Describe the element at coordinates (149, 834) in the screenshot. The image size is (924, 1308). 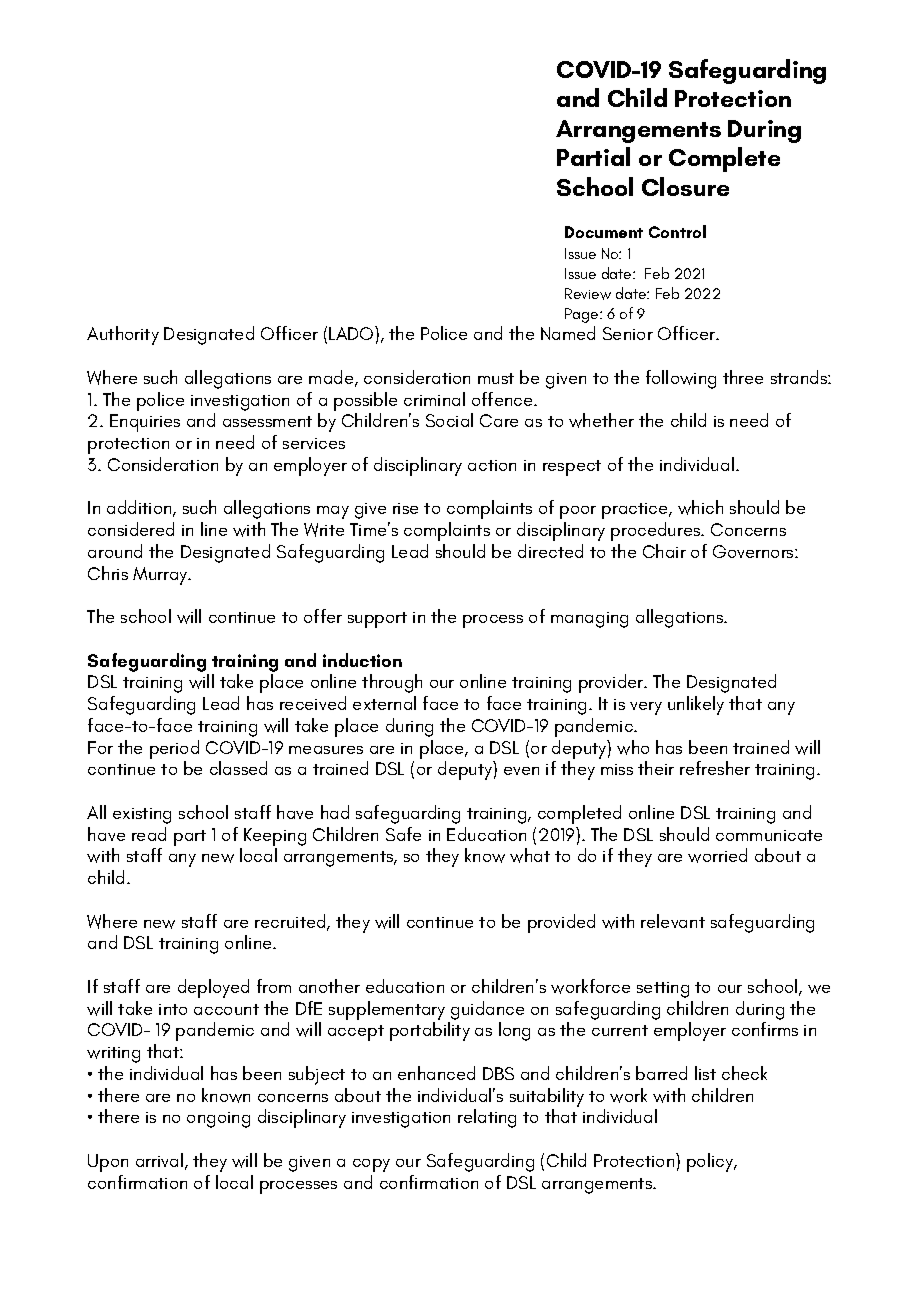
I see `read` at that location.
